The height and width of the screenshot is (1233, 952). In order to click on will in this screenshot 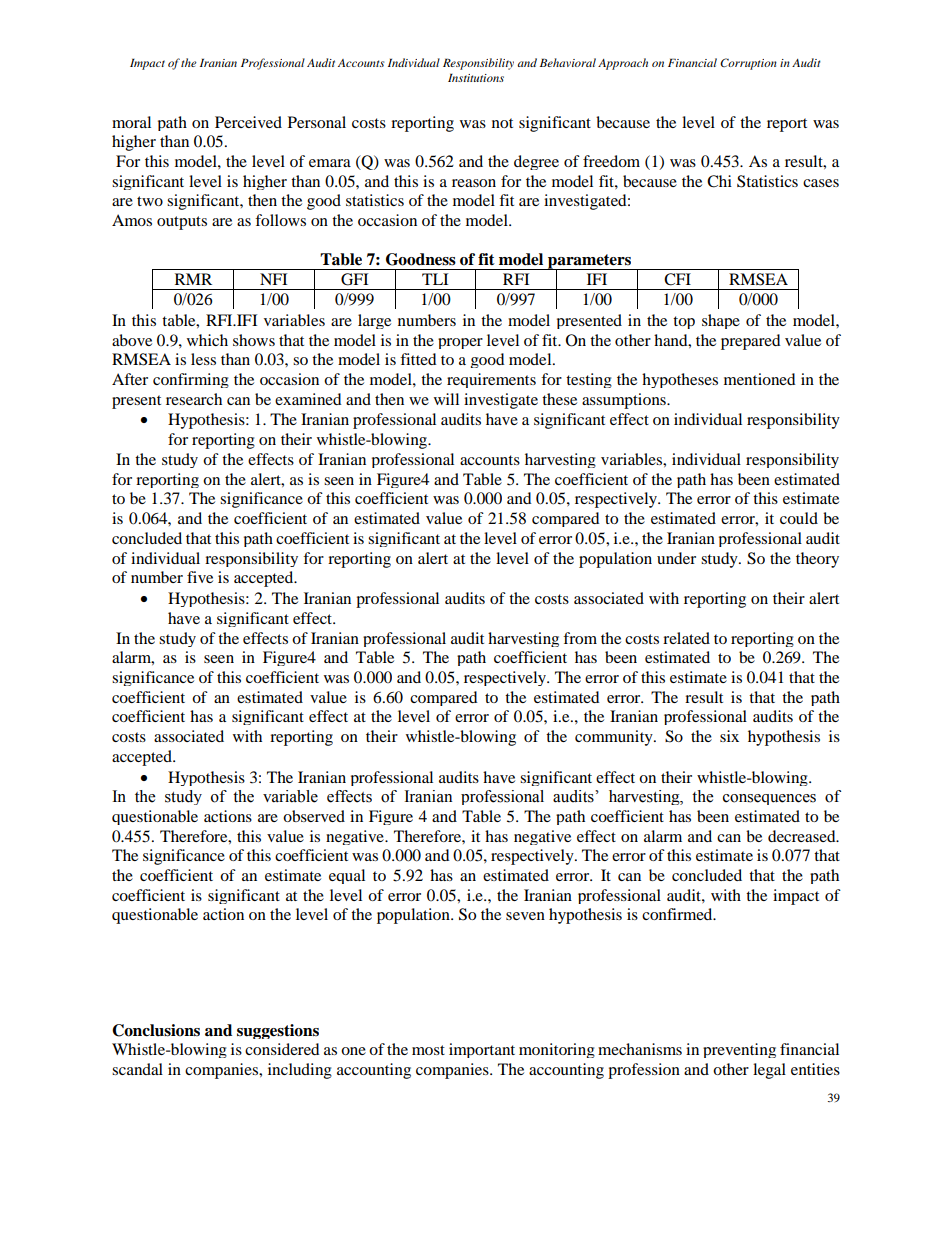, I will do `click(446, 399)`.
